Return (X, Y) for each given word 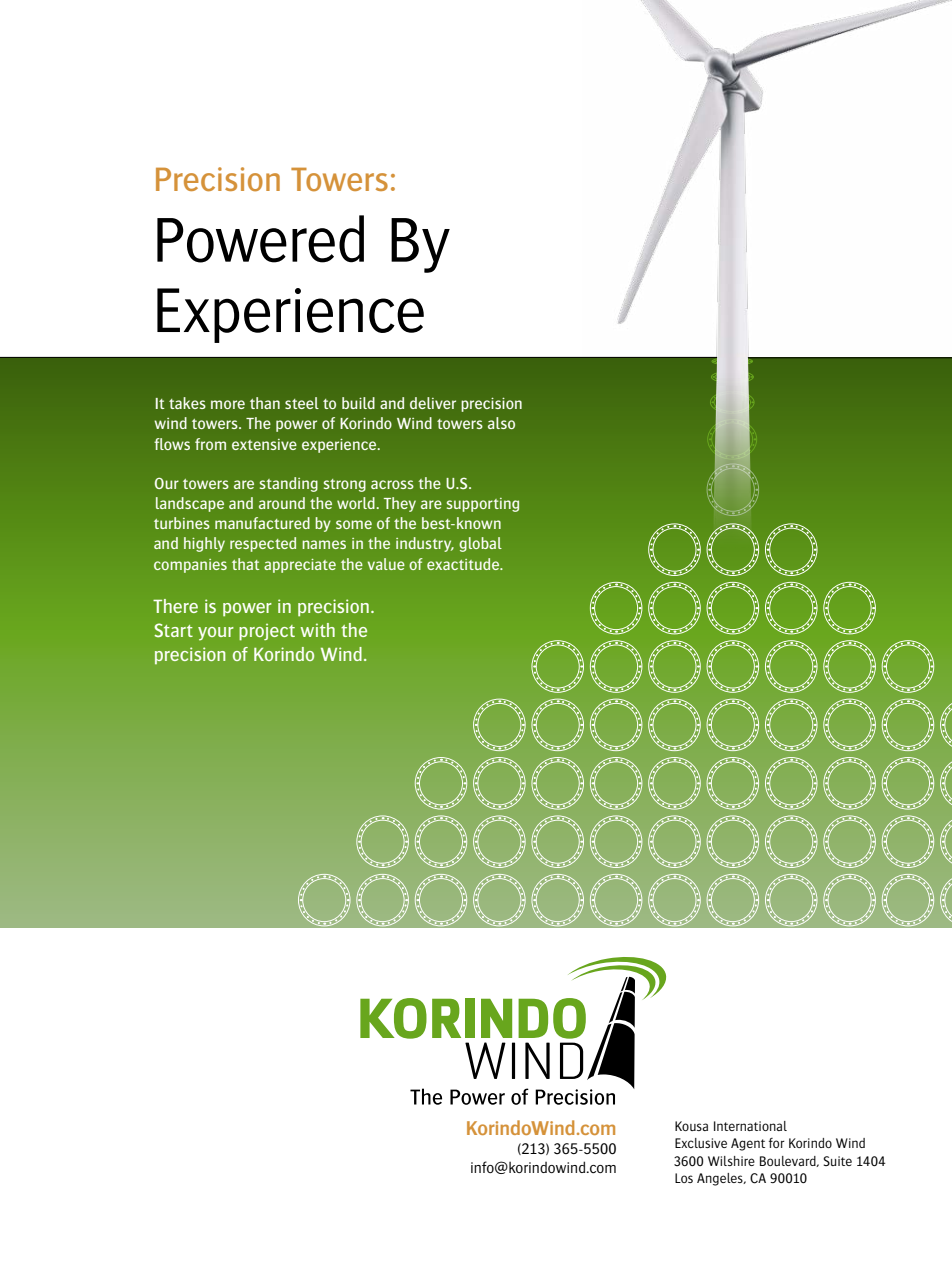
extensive (264, 444)
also (501, 423)
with (317, 630)
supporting (483, 505)
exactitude (464, 564)
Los (684, 1178)
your (216, 634)
